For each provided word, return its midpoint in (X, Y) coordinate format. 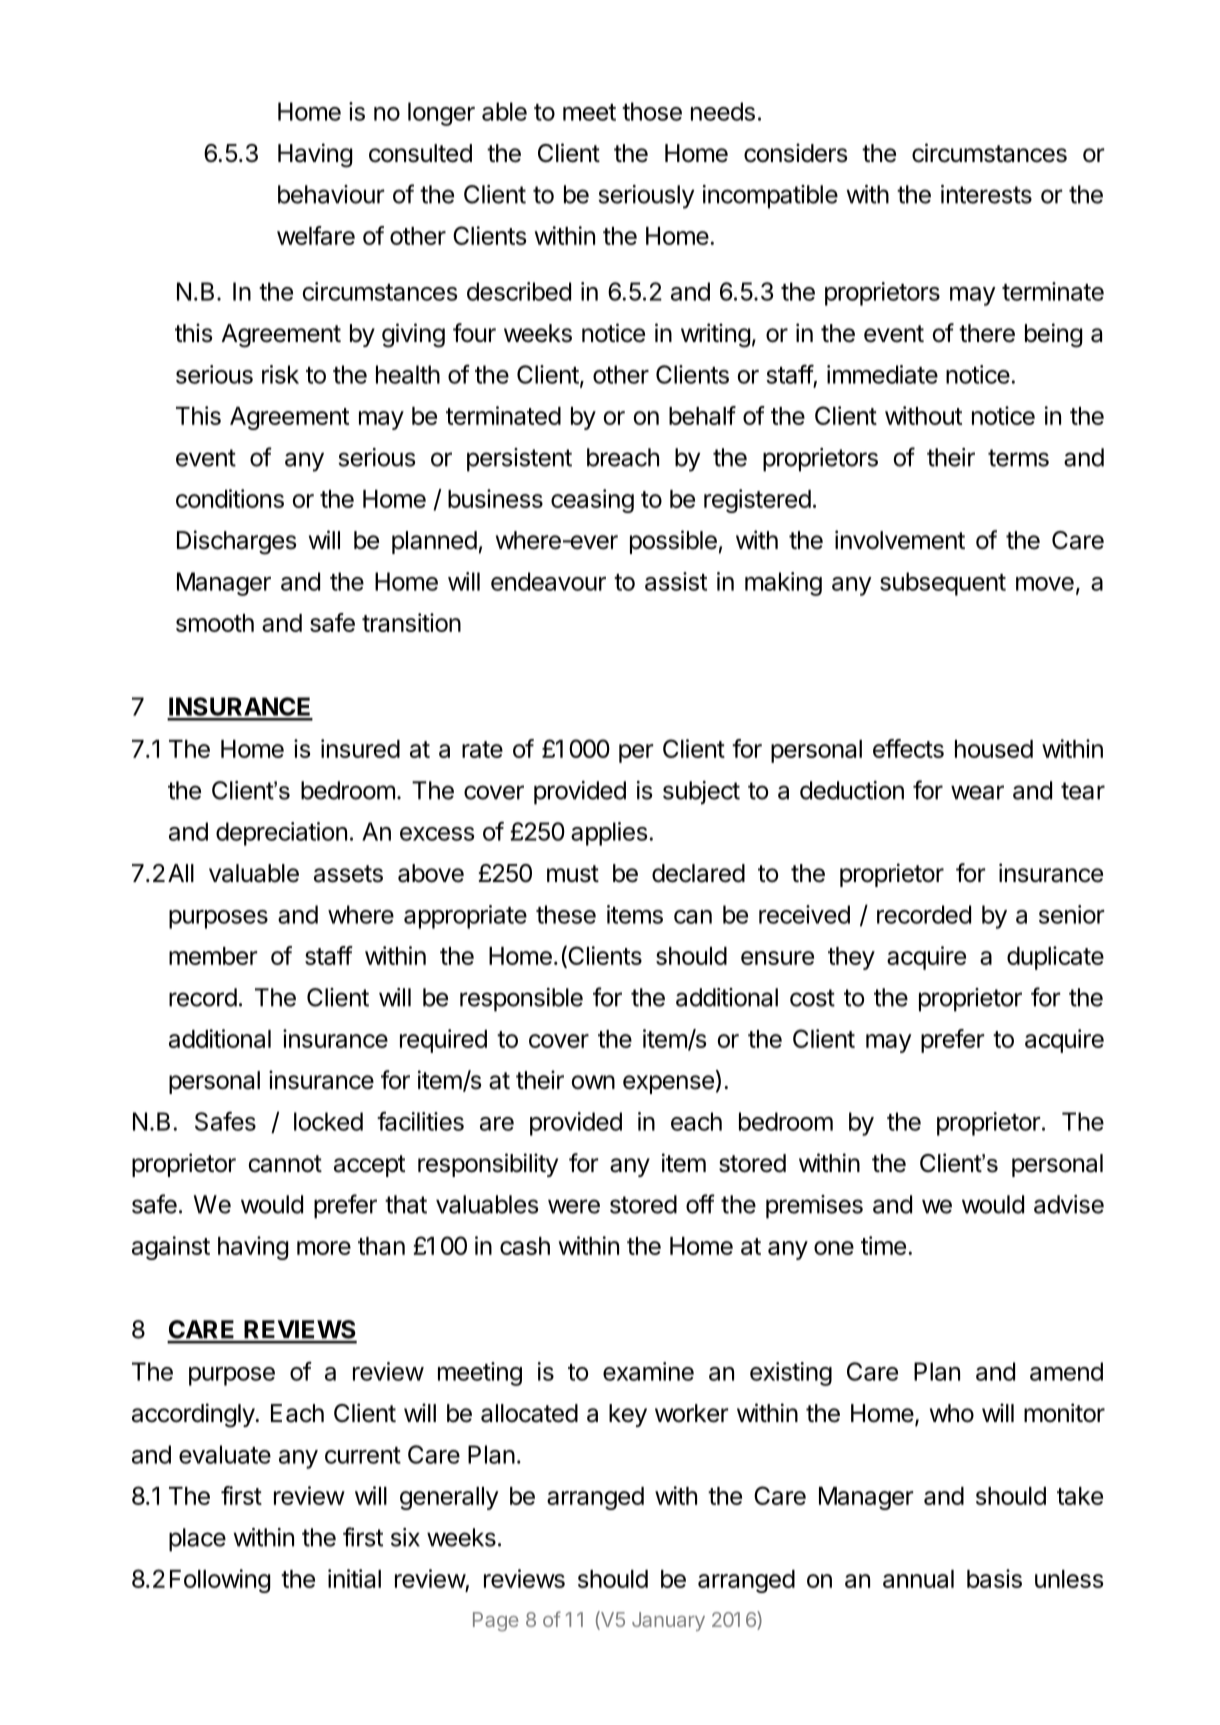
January (668, 1621)
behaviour (331, 194)
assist (676, 581)
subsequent (943, 584)
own (593, 1082)
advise (1069, 1204)
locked (328, 1121)
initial (354, 1578)
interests (986, 194)
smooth (215, 623)
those (652, 111)
